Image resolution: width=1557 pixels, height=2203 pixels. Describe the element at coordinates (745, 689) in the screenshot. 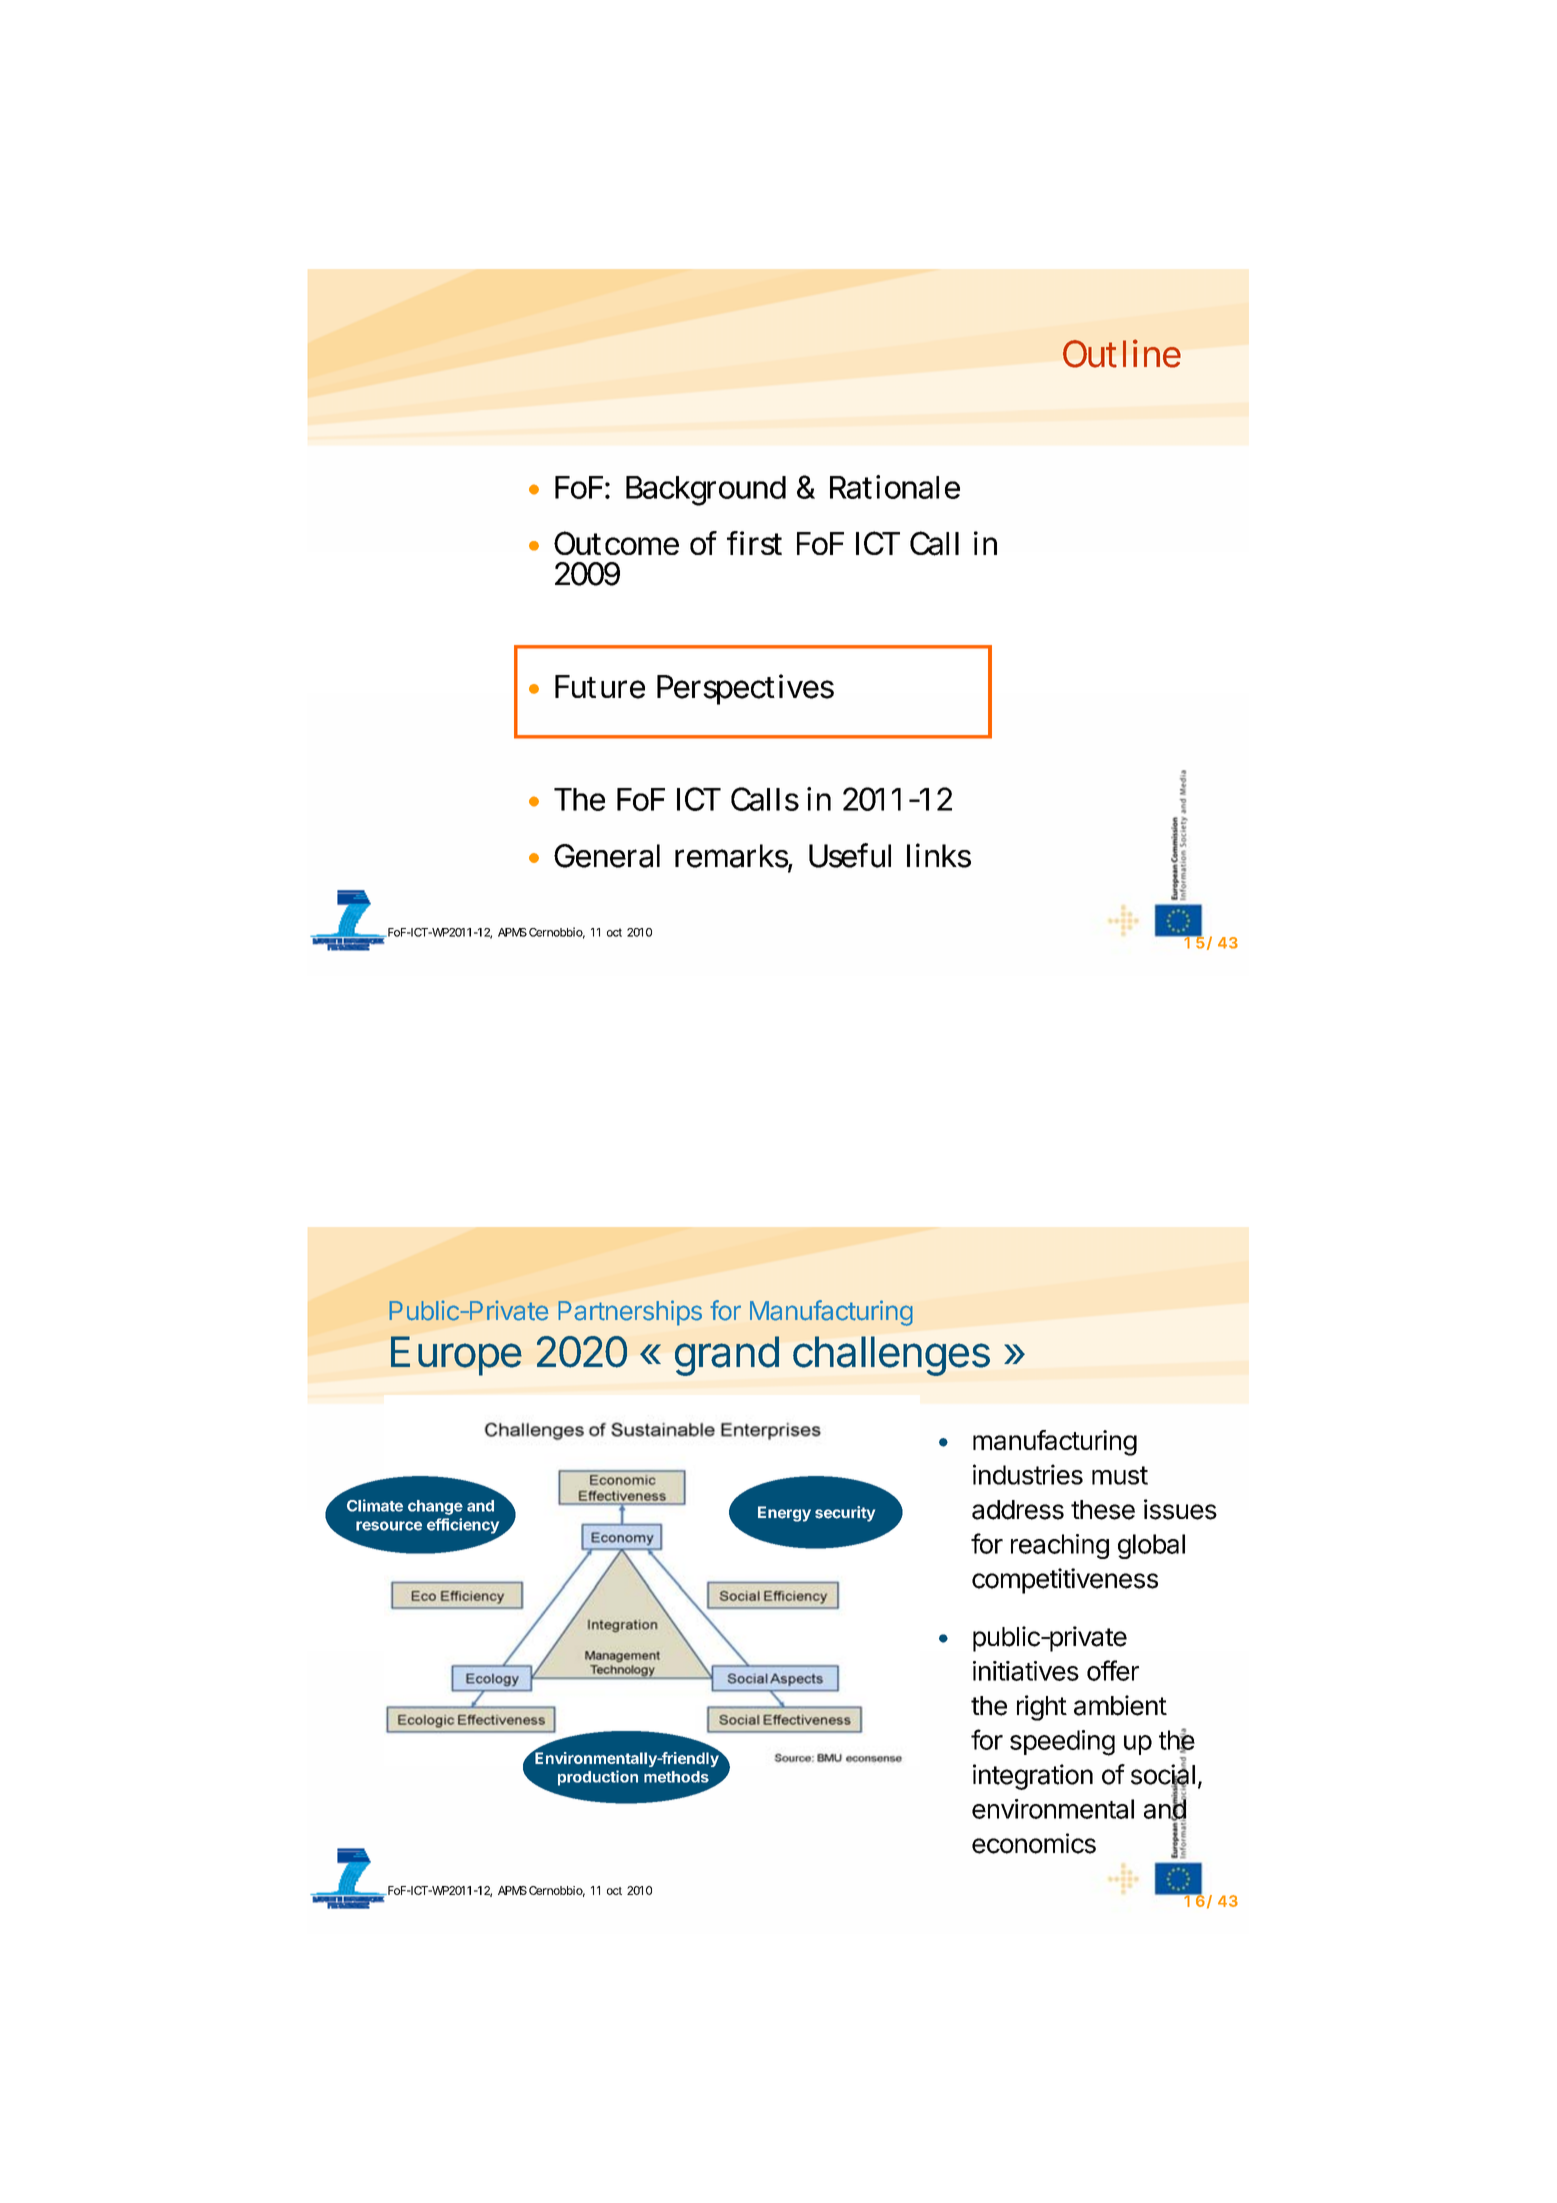

I see `Perspectives` at that location.
